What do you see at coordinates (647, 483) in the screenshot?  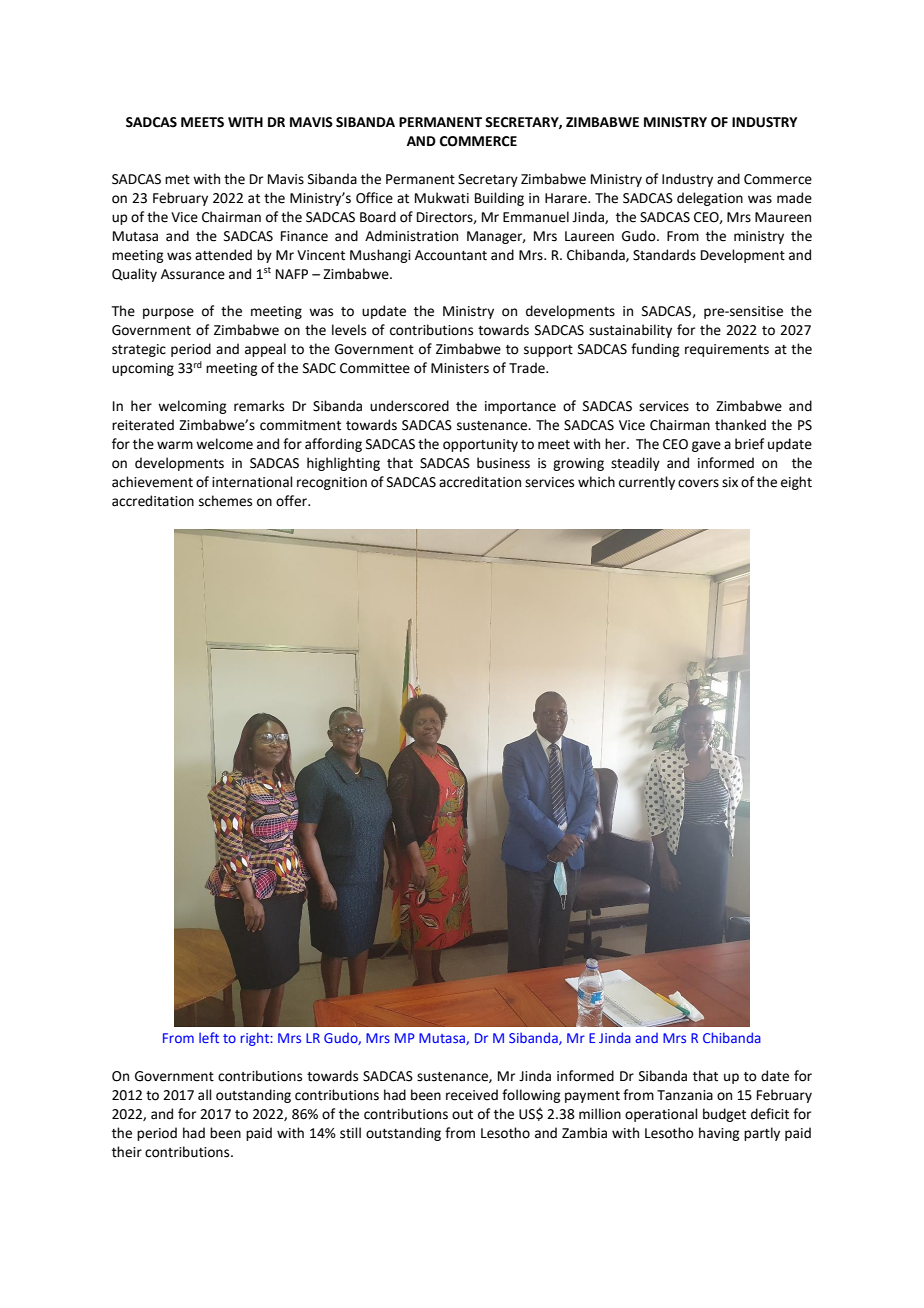 I see `currently` at bounding box center [647, 483].
